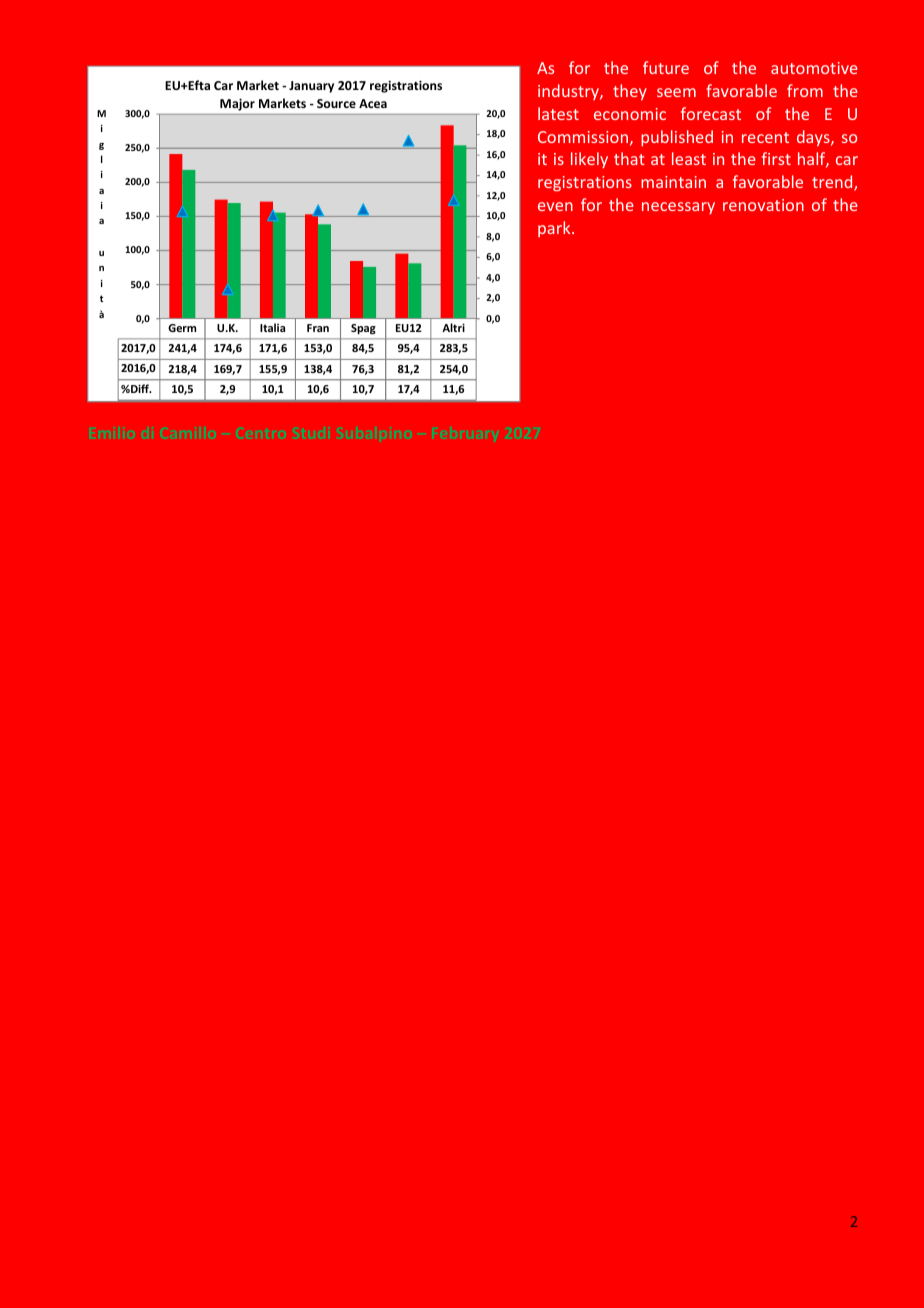  I want to click on January, so click(311, 87).
